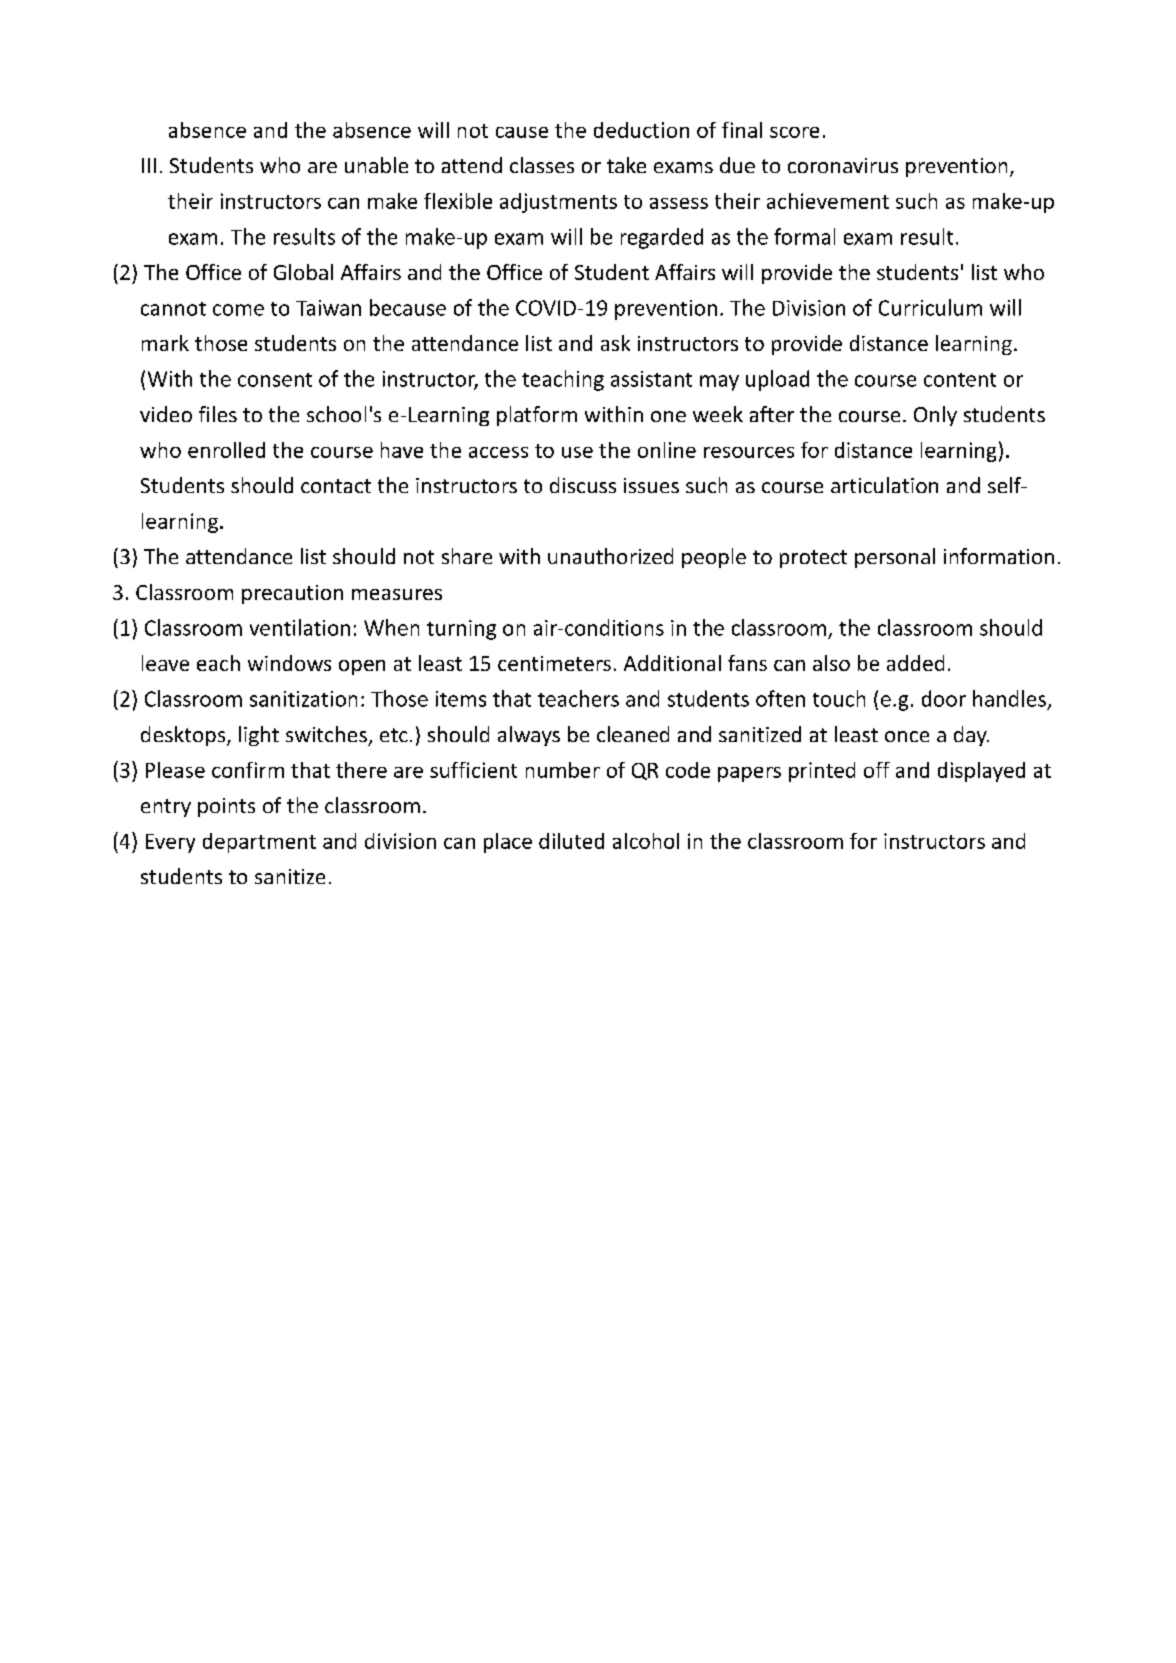  Describe the element at coordinates (843, 165) in the screenshot. I see `coronavirus` at that location.
